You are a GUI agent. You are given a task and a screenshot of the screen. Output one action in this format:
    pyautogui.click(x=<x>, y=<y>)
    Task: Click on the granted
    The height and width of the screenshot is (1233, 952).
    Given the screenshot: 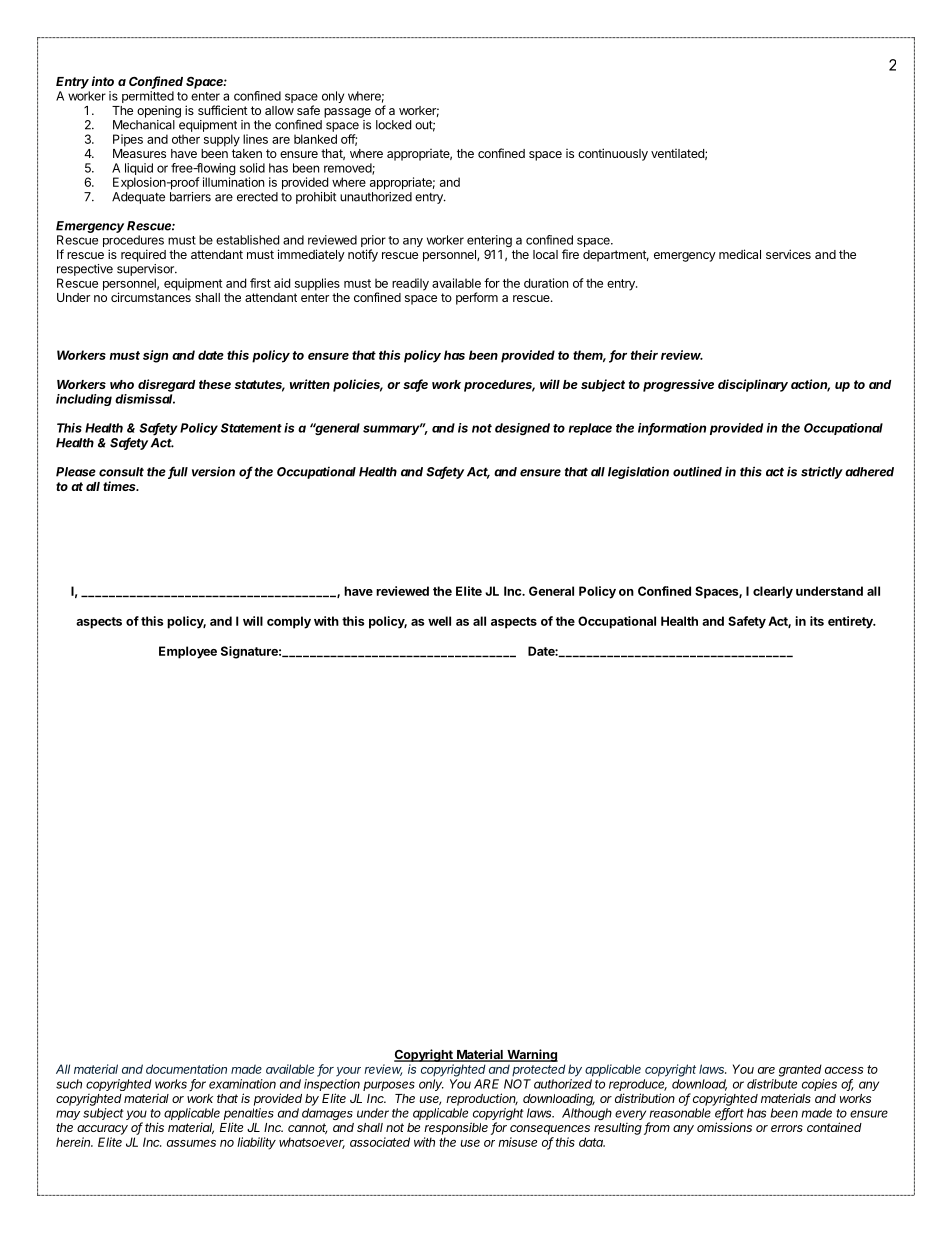 What is the action you would take?
    pyautogui.click(x=800, y=1070)
